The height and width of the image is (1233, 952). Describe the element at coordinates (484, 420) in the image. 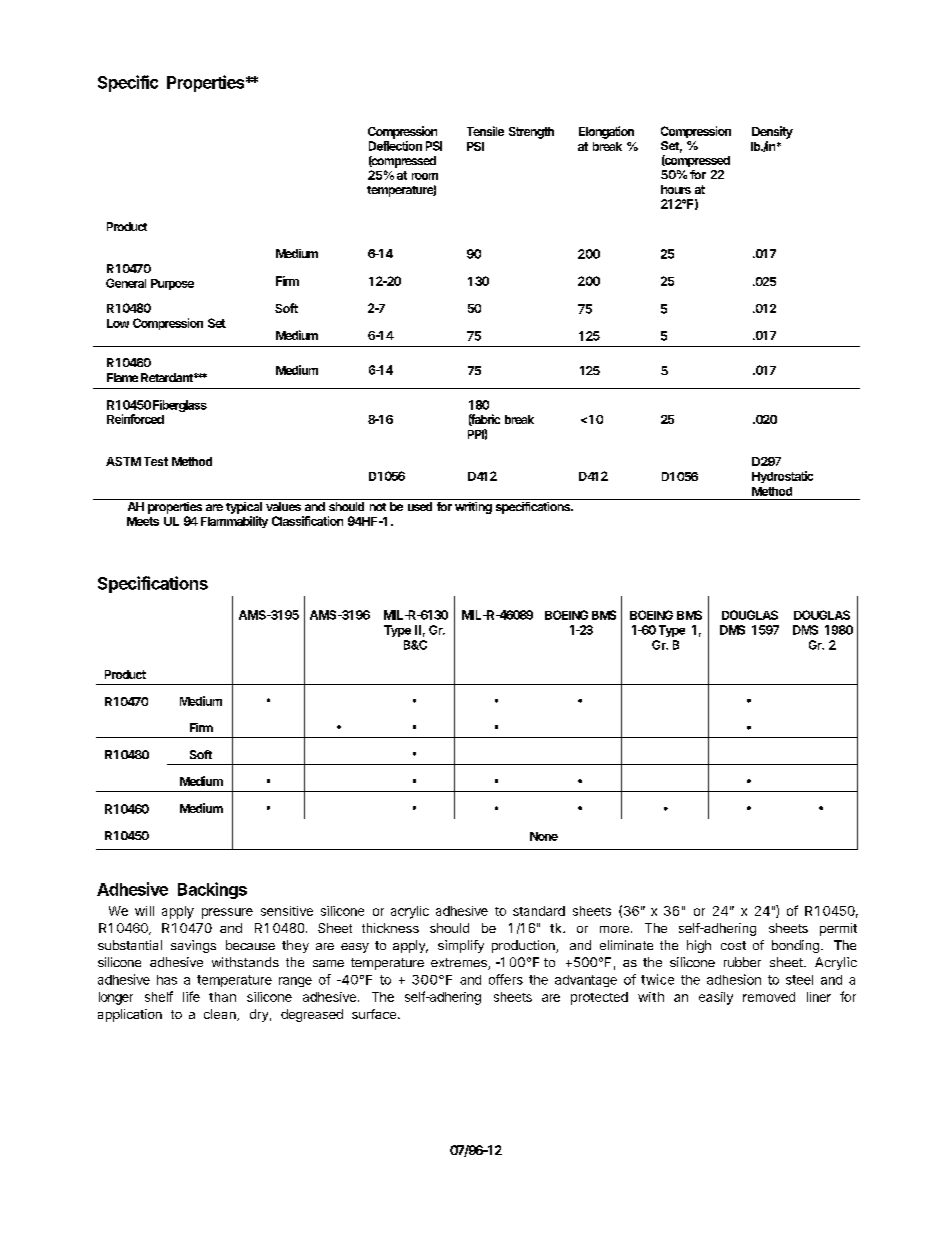

I see `fabric` at that location.
